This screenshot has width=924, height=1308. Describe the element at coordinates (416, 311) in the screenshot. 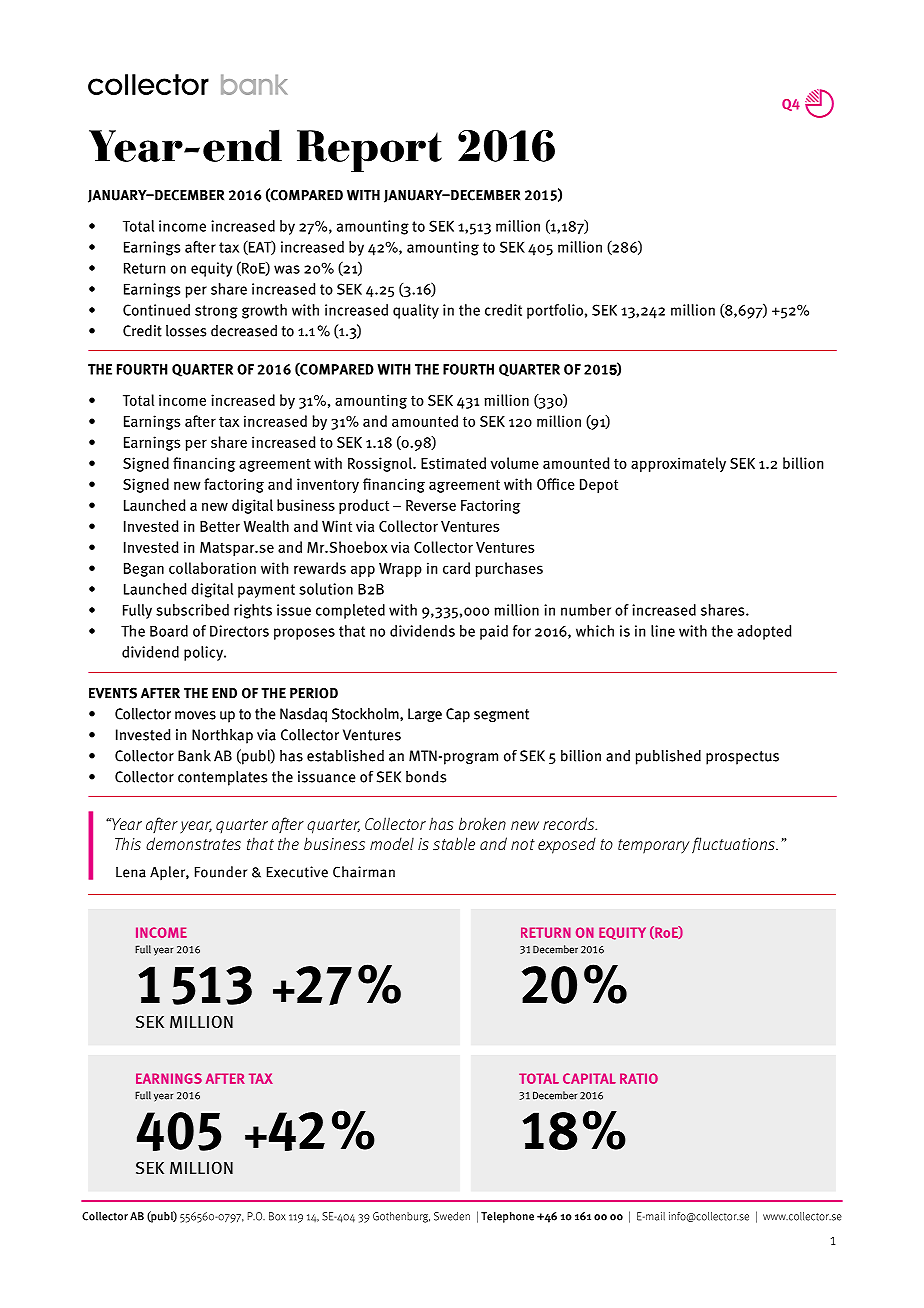

I see `quality` at that location.
